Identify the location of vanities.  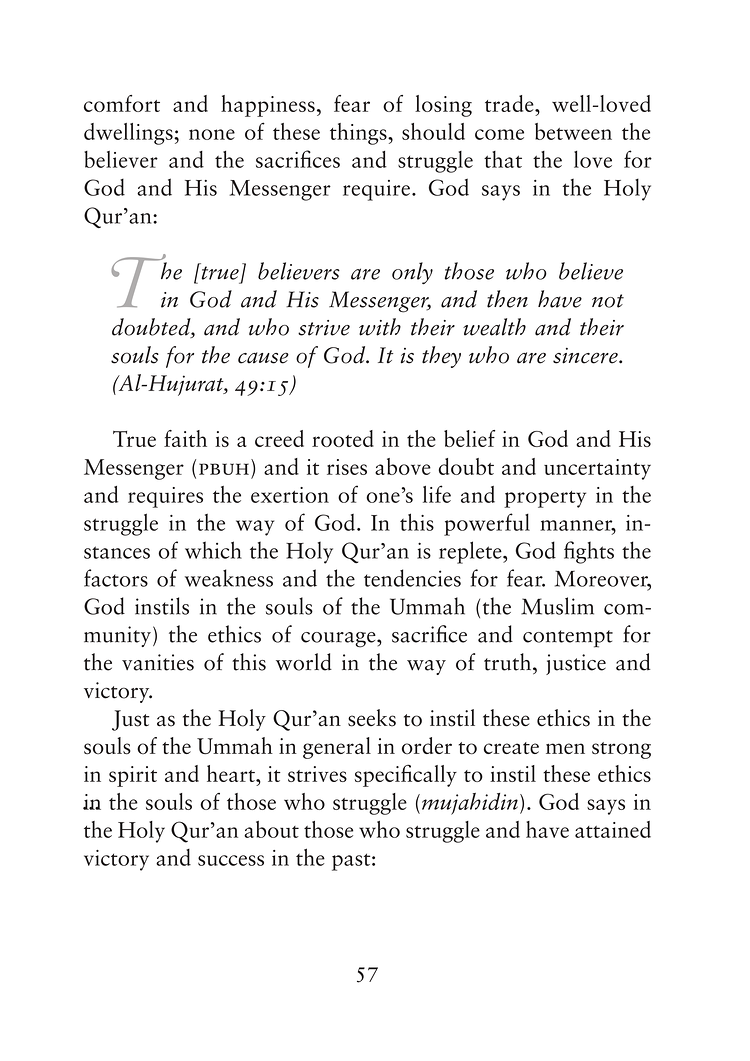
(158, 662).
